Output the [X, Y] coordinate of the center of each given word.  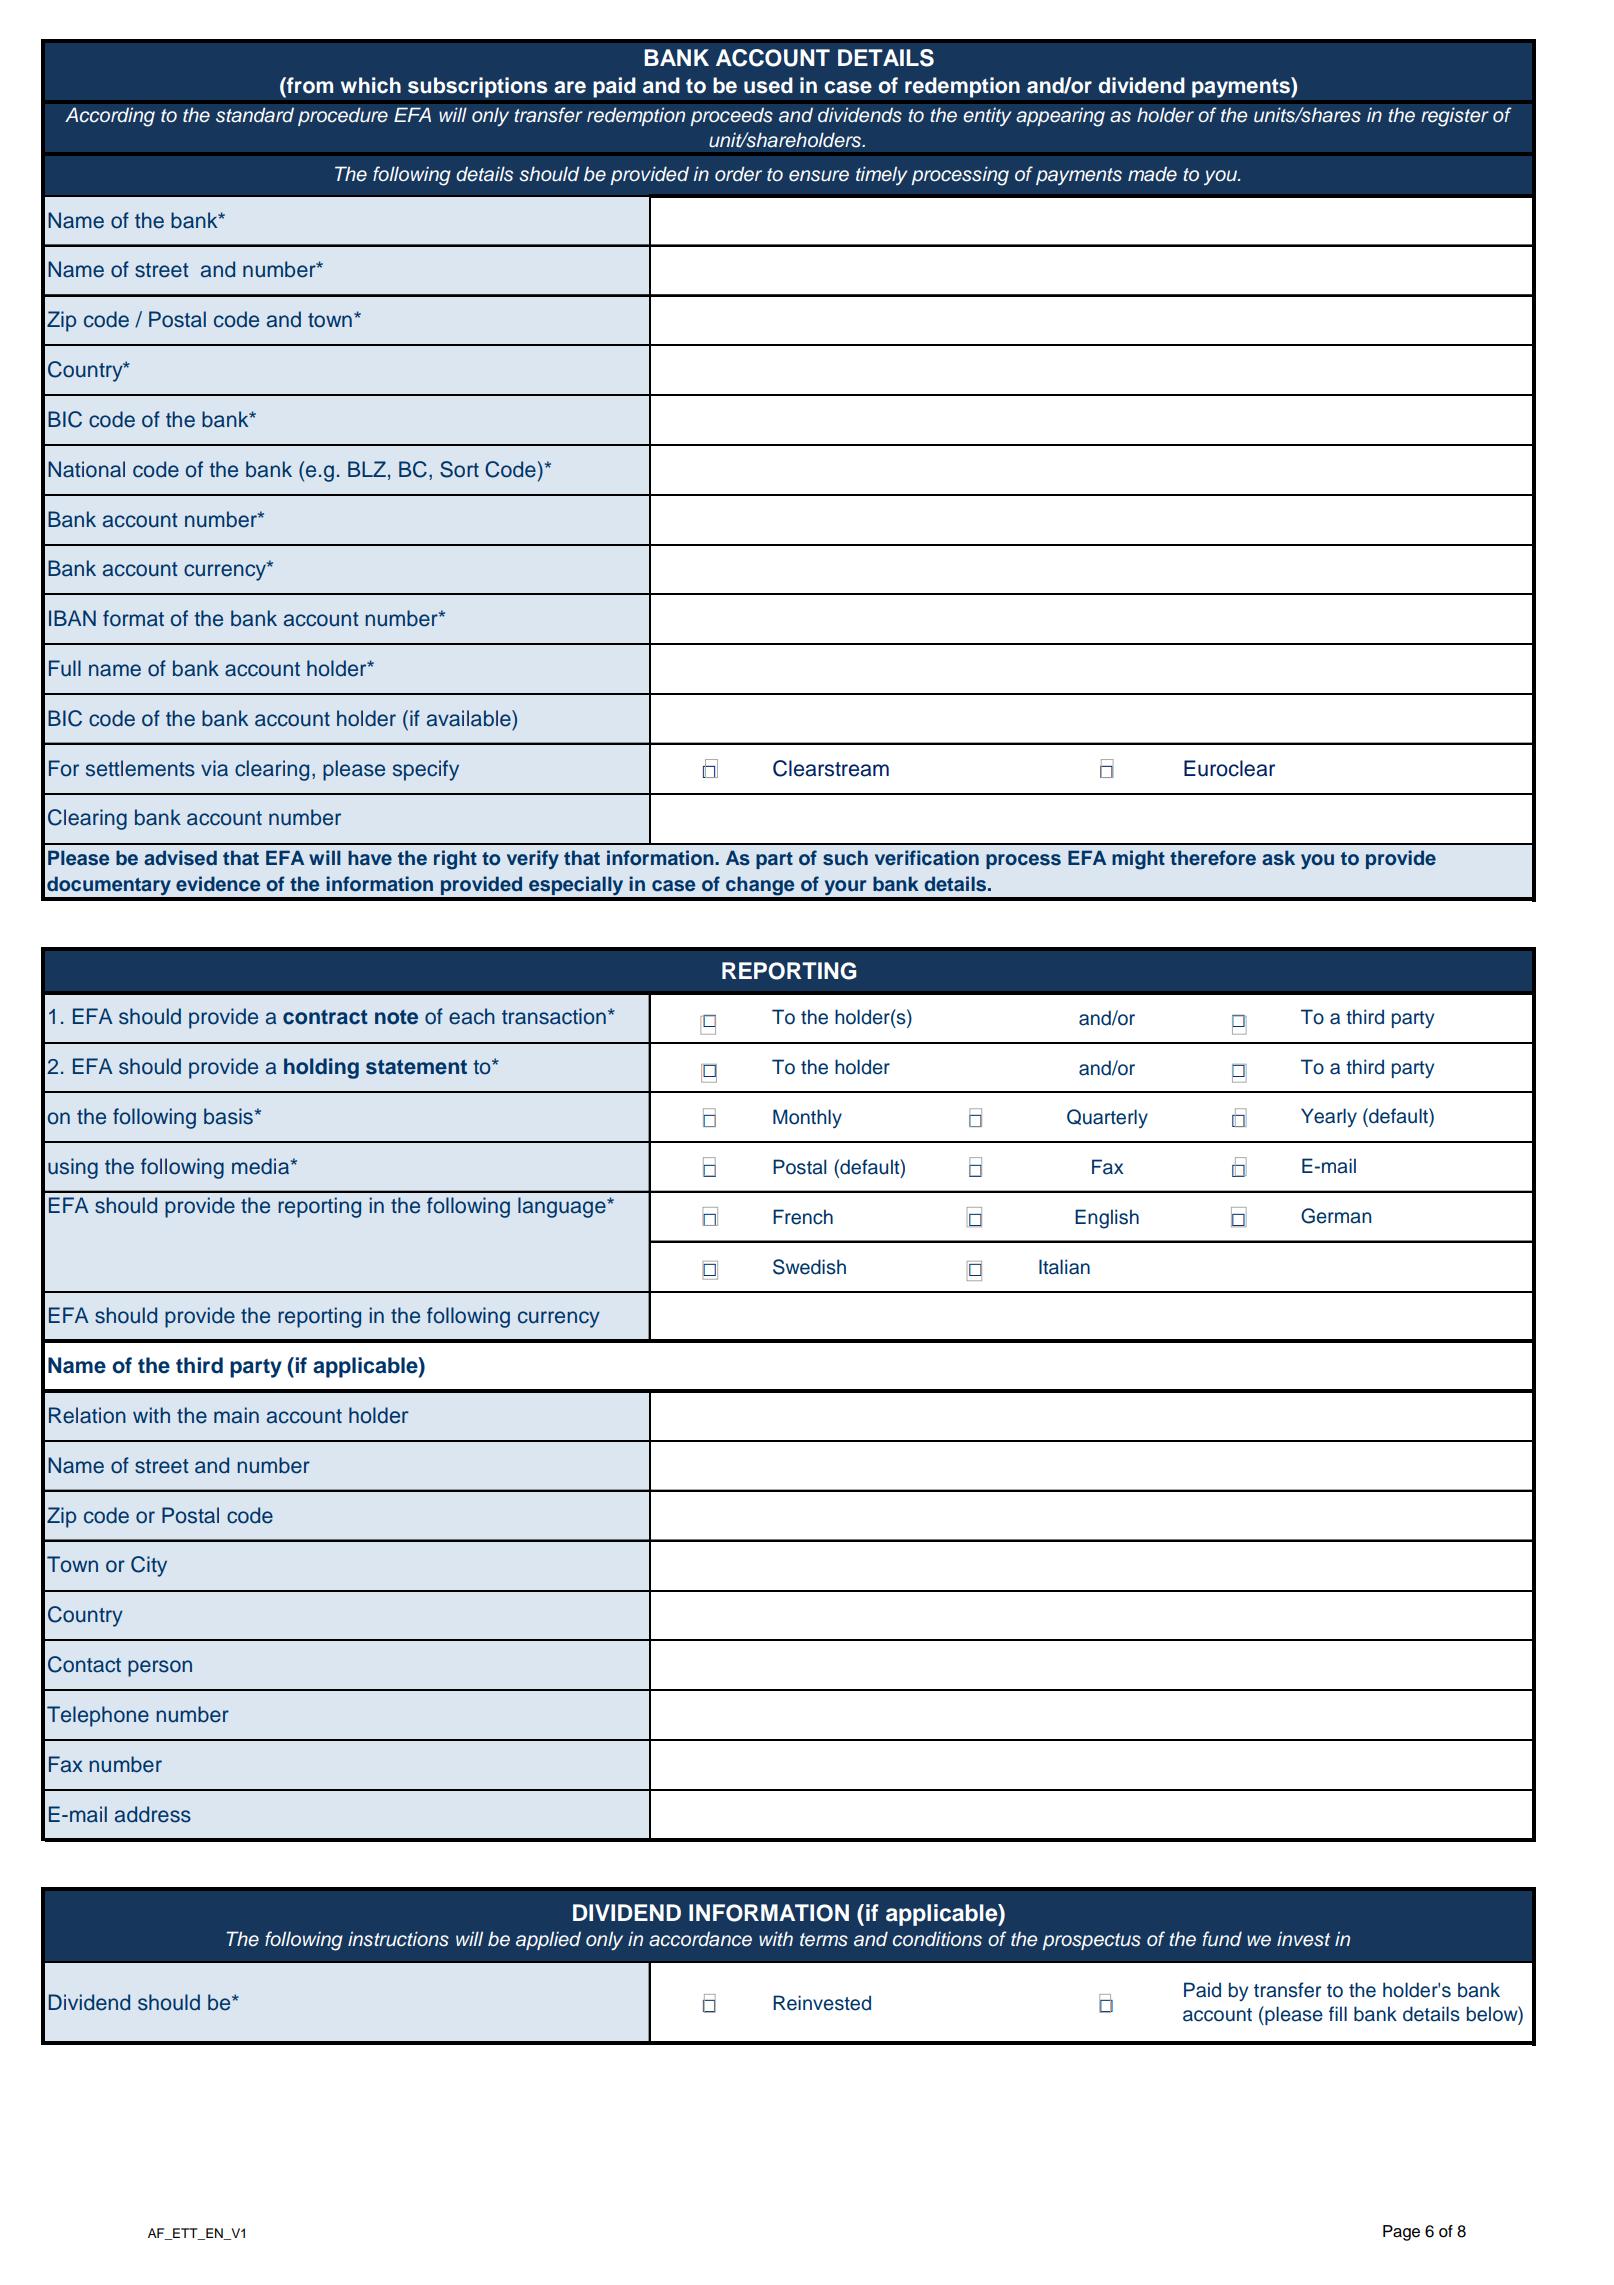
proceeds [731, 116]
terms [824, 1940]
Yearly [1329, 1117]
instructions [398, 1939]
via [214, 768]
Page [1401, 2233]
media [262, 1166]
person [160, 1668]
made [1152, 174]
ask [1278, 858]
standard [255, 115]
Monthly [807, 1118]
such [845, 858]
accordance [700, 1939]
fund [1222, 1939]
